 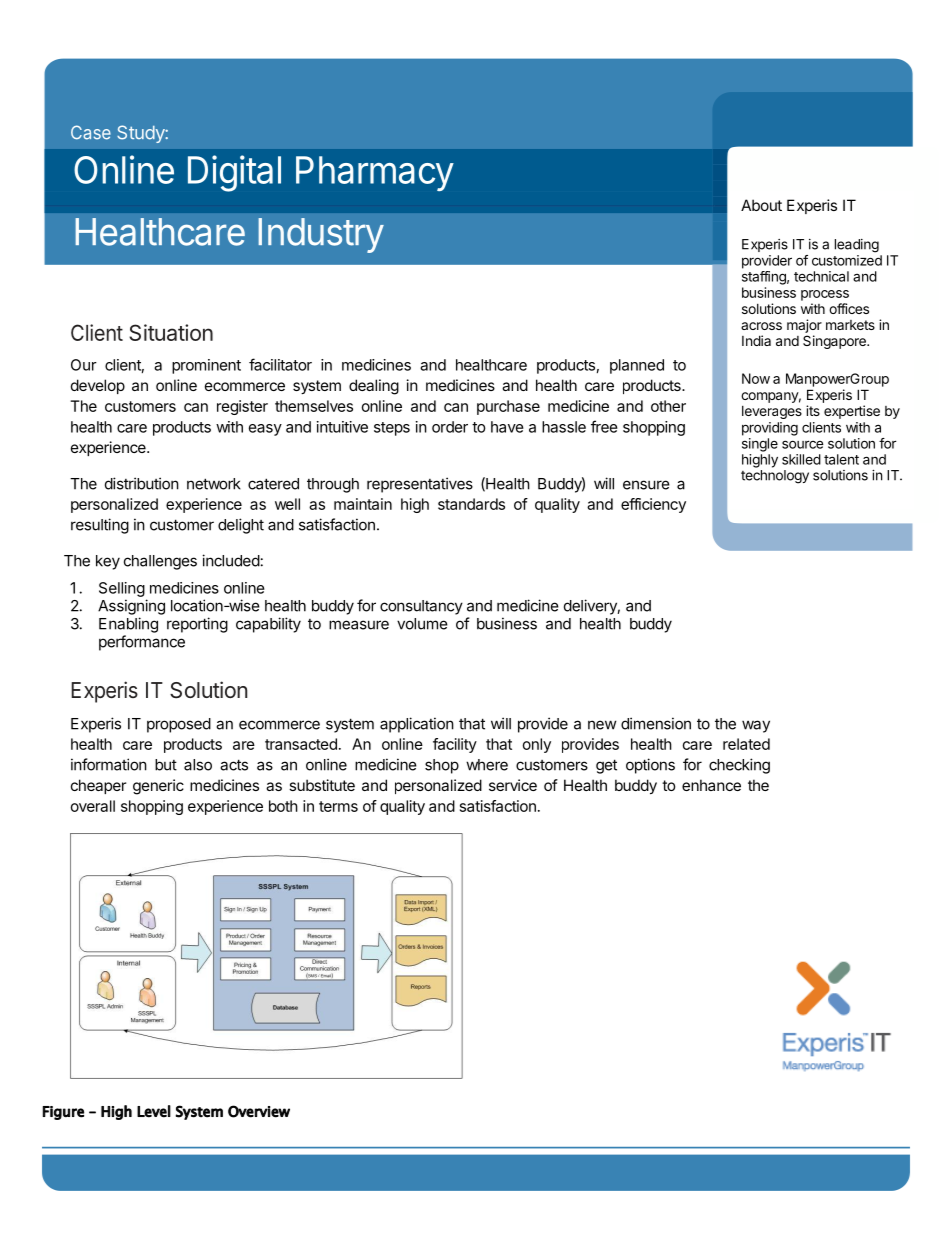 I want to click on Overview, so click(x=259, y=1111).
